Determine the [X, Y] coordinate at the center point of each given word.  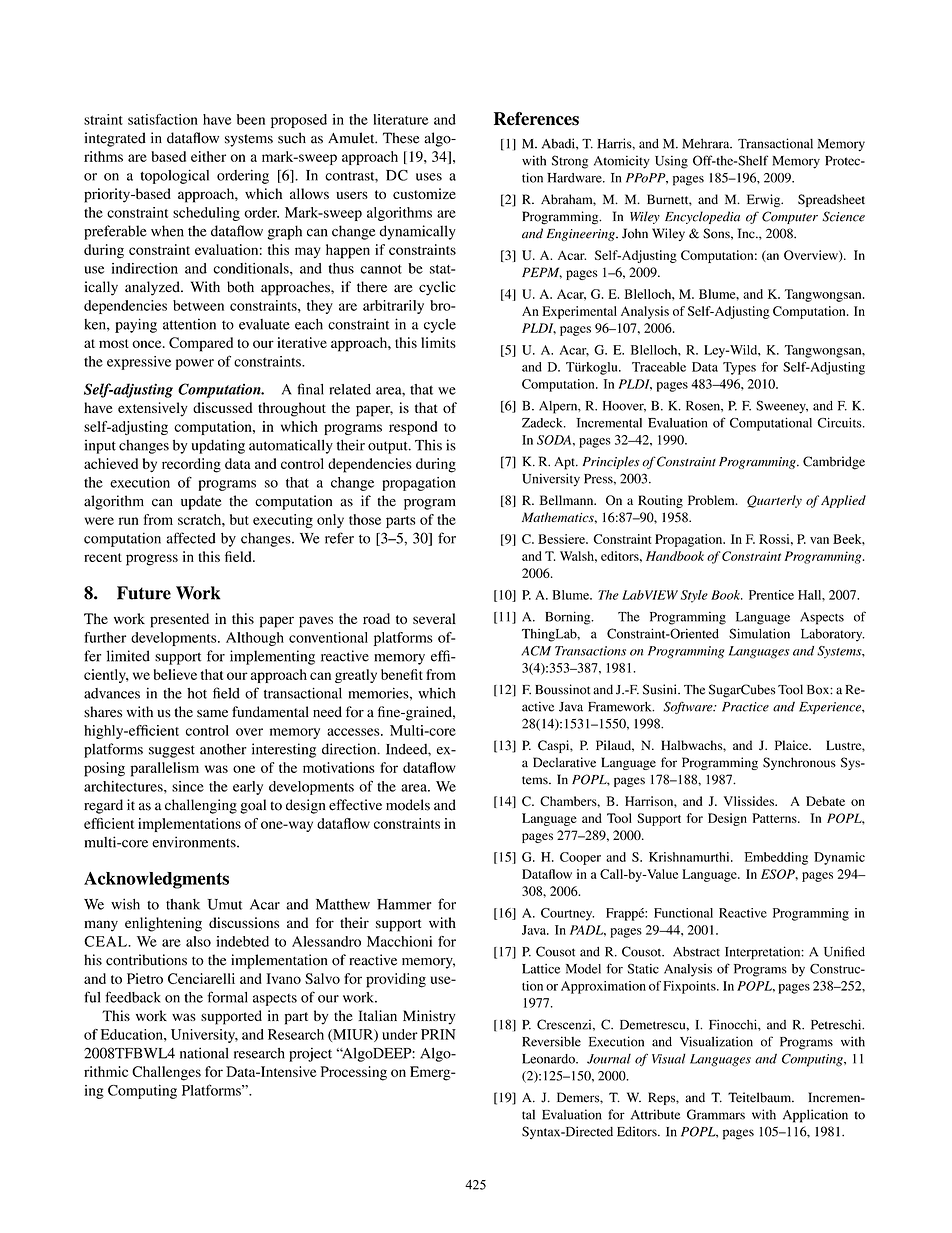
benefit [402, 674]
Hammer [404, 904]
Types [739, 368]
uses [429, 177]
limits [438, 342]
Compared [201, 344]
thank [183, 904]
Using [671, 162]
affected [191, 538]
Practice [745, 707]
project [310, 1054]
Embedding [776, 858]
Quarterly [774, 501]
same [212, 714]
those [365, 519]
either [208, 156]
